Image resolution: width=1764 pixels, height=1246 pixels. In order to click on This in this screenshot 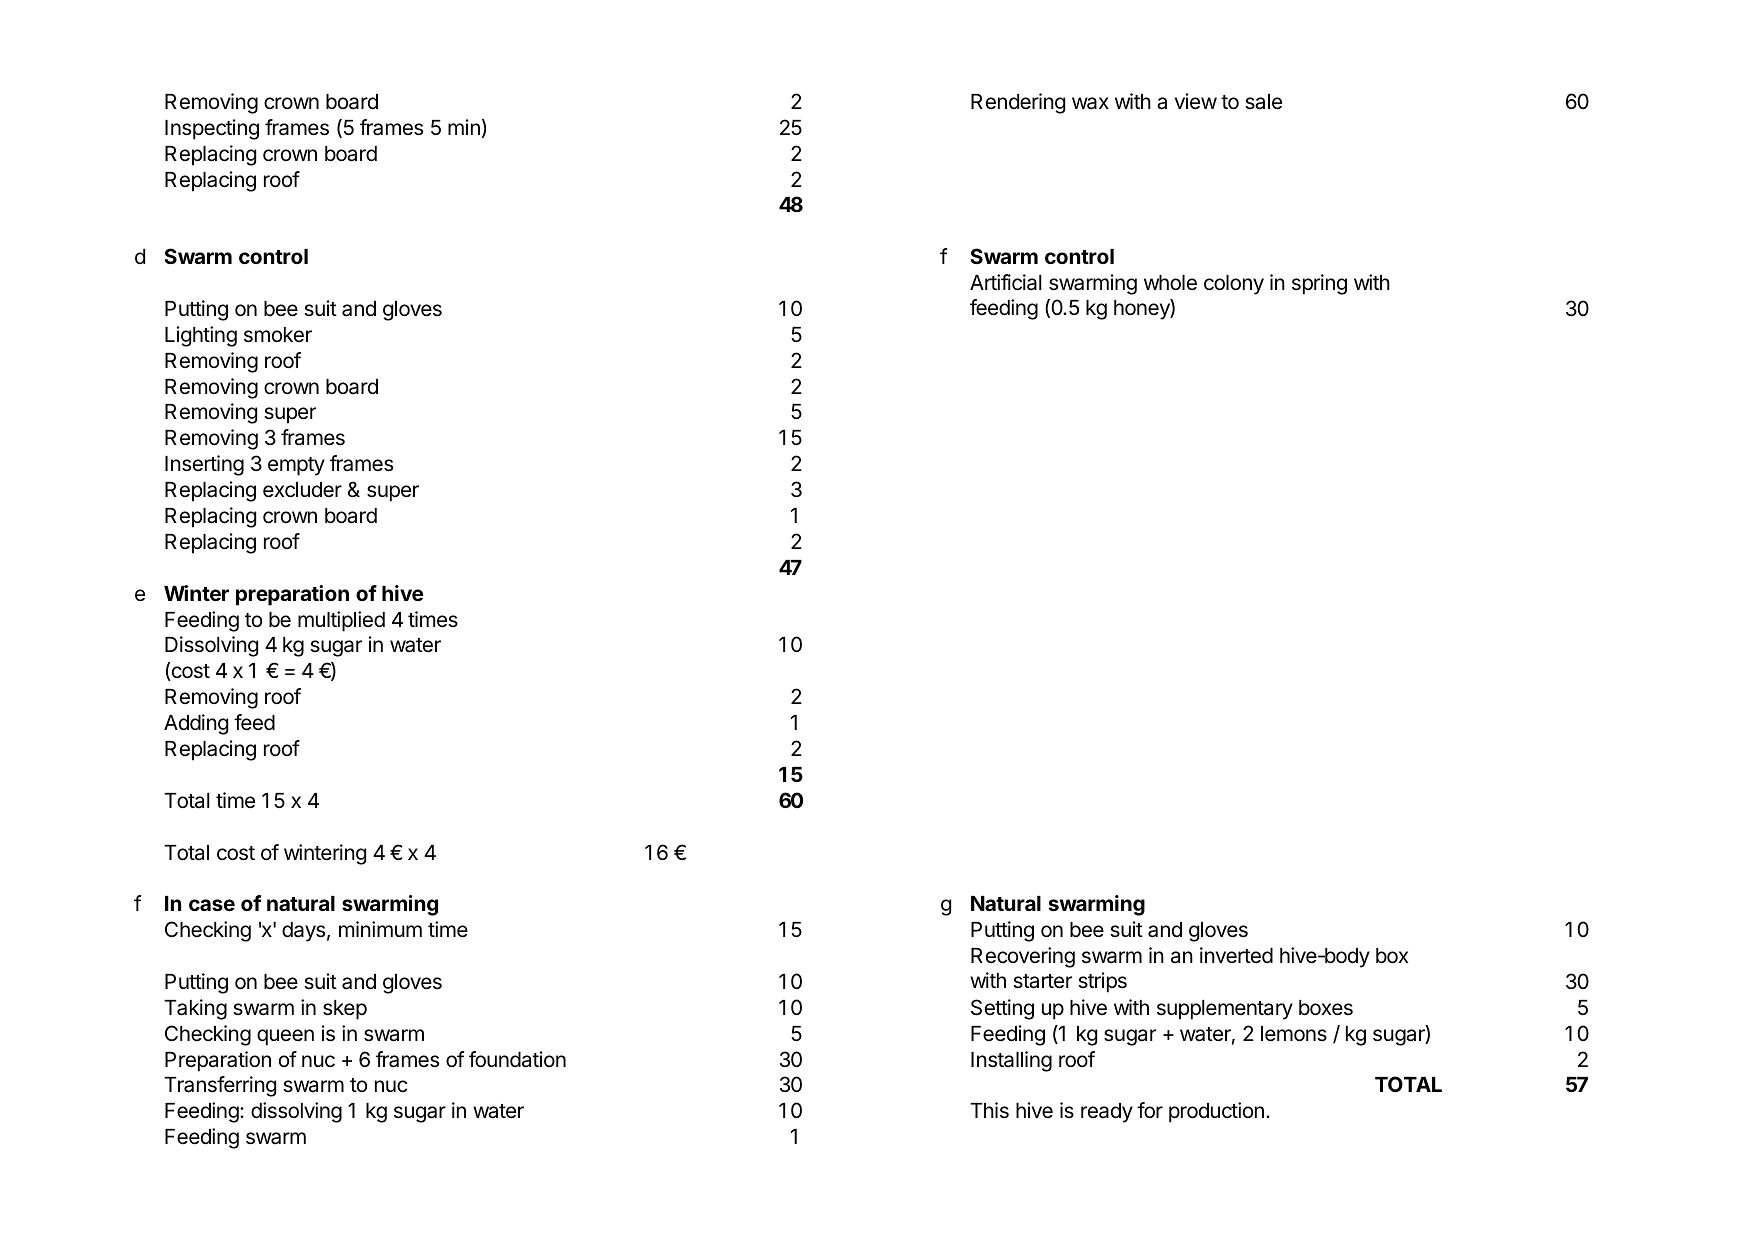, I will do `click(989, 1110)`.
